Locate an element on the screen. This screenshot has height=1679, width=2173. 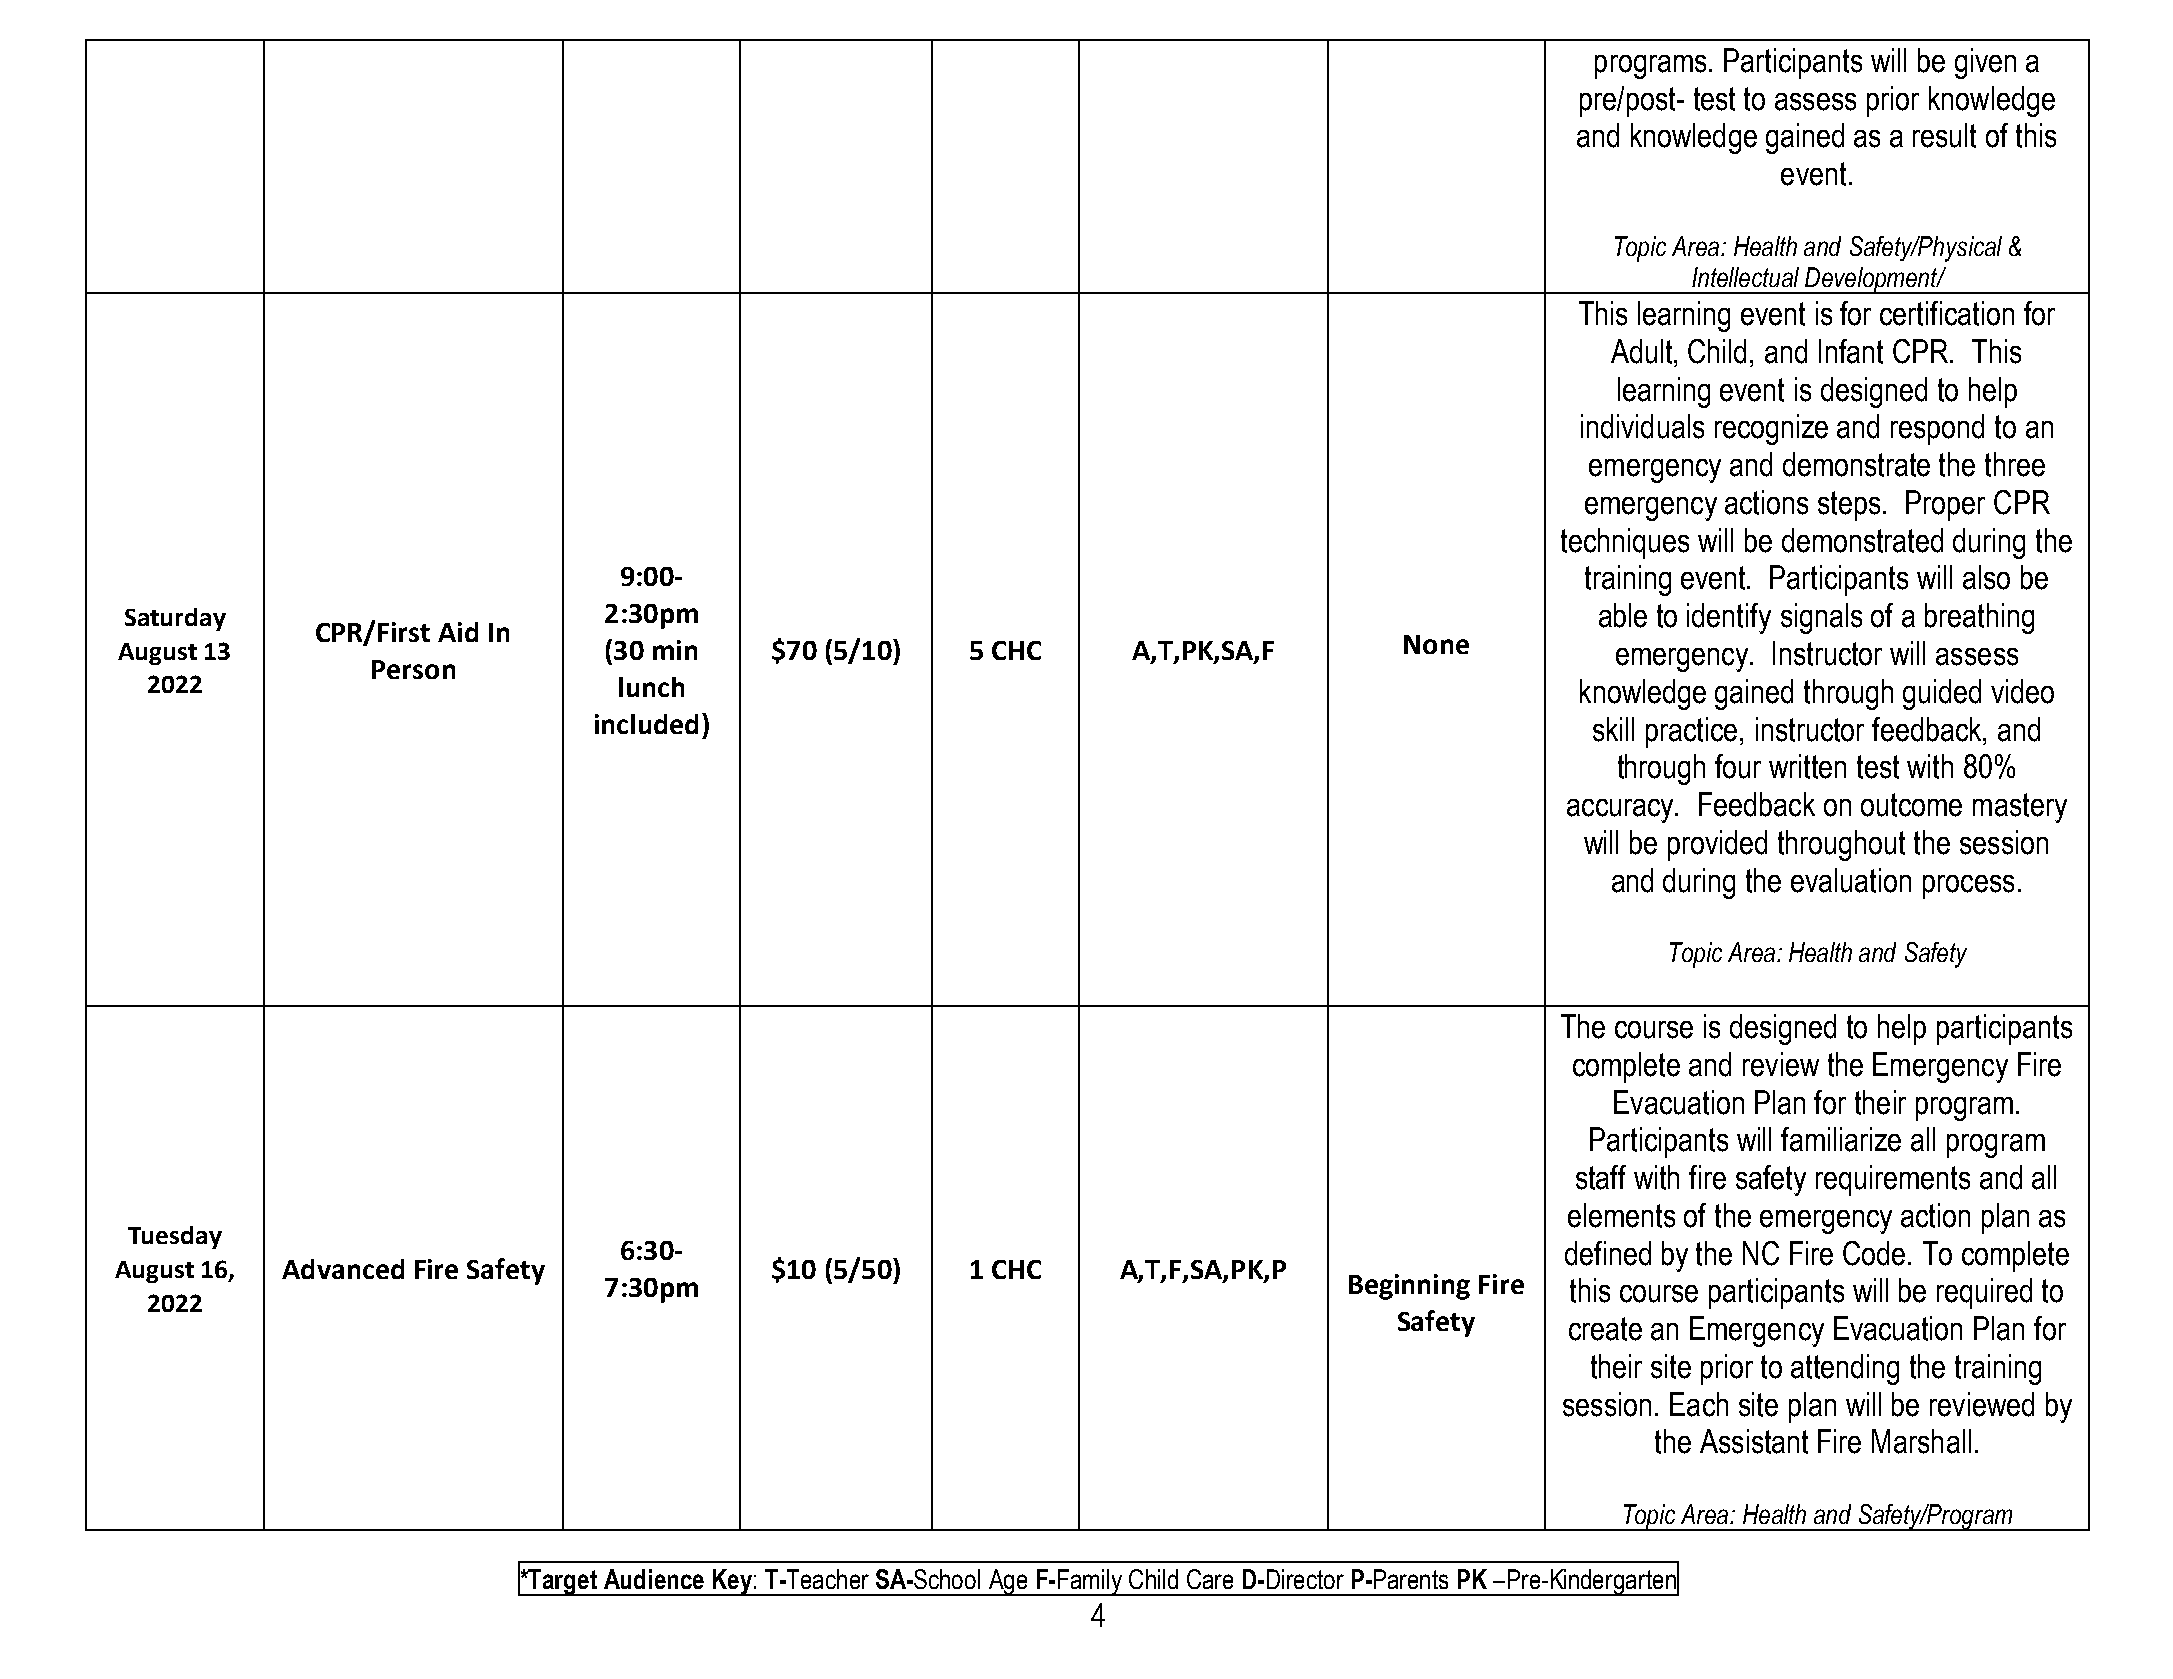
Tuesday is located at coordinates (175, 1237).
